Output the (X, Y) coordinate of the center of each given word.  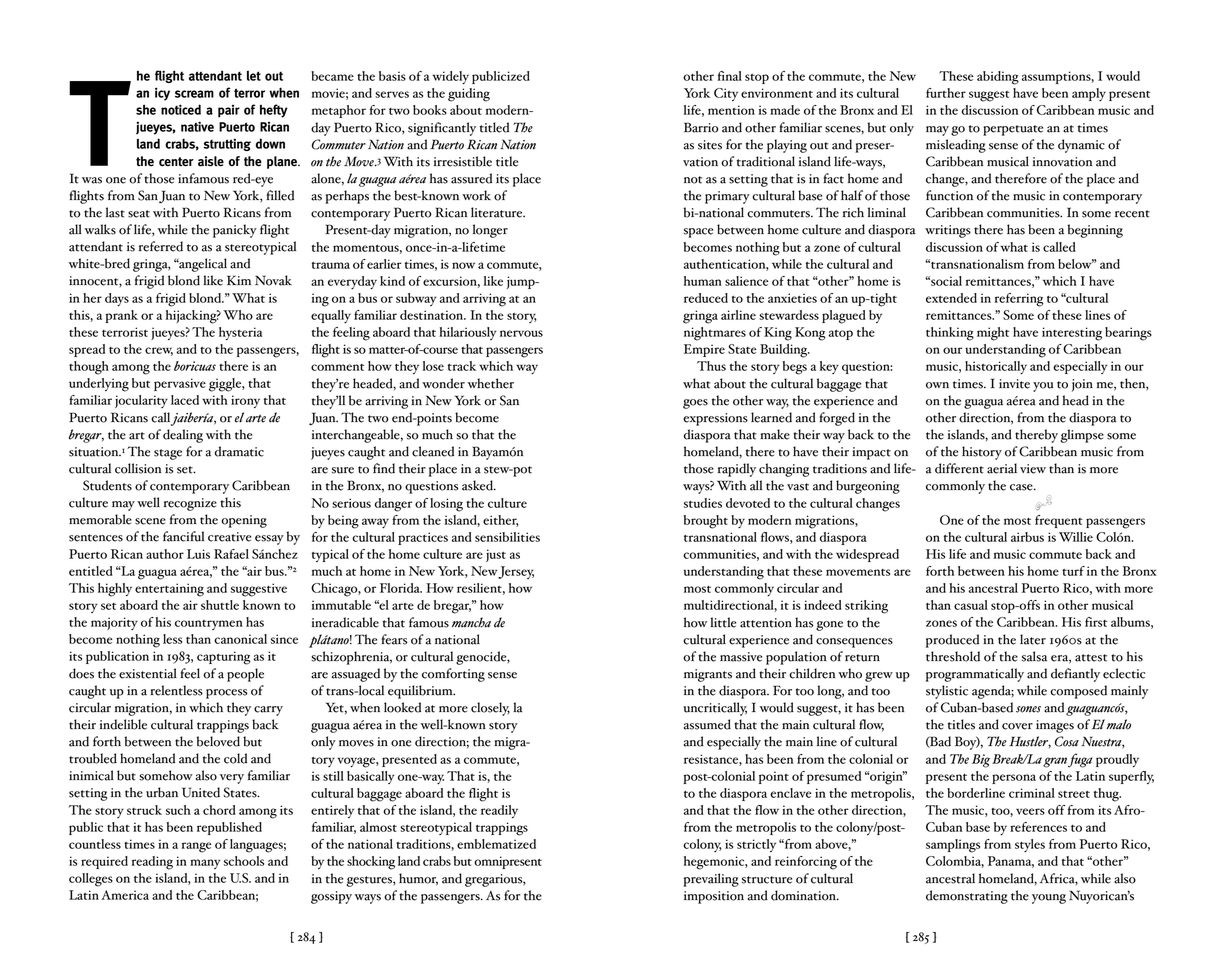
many (205, 864)
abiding (998, 78)
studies (703, 503)
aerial (1002, 468)
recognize (190, 504)
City (726, 94)
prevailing (711, 880)
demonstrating (967, 897)
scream (194, 94)
